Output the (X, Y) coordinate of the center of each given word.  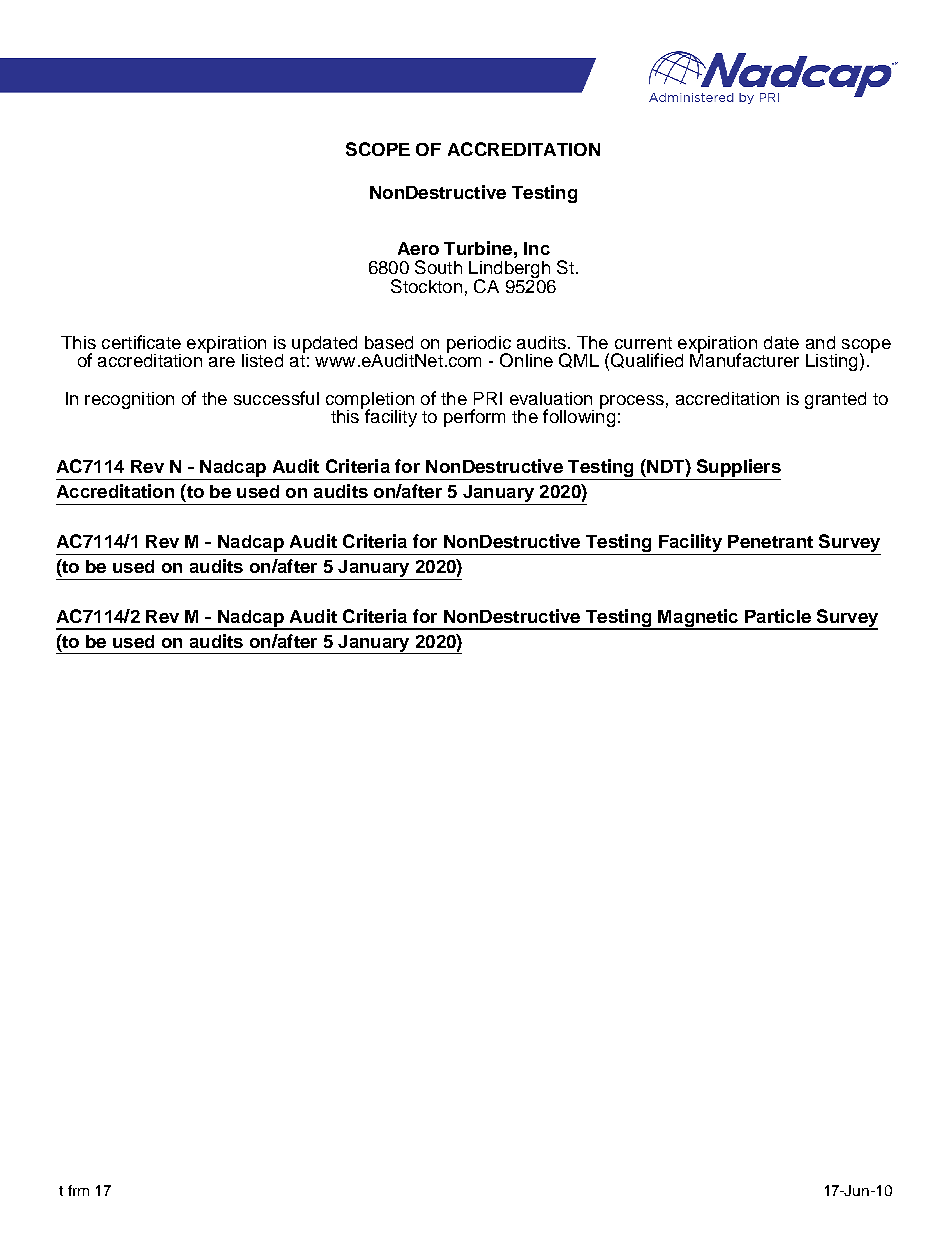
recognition (129, 400)
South (438, 267)
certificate (141, 342)
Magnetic (698, 619)
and (820, 342)
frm (78, 1190)
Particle (778, 616)
